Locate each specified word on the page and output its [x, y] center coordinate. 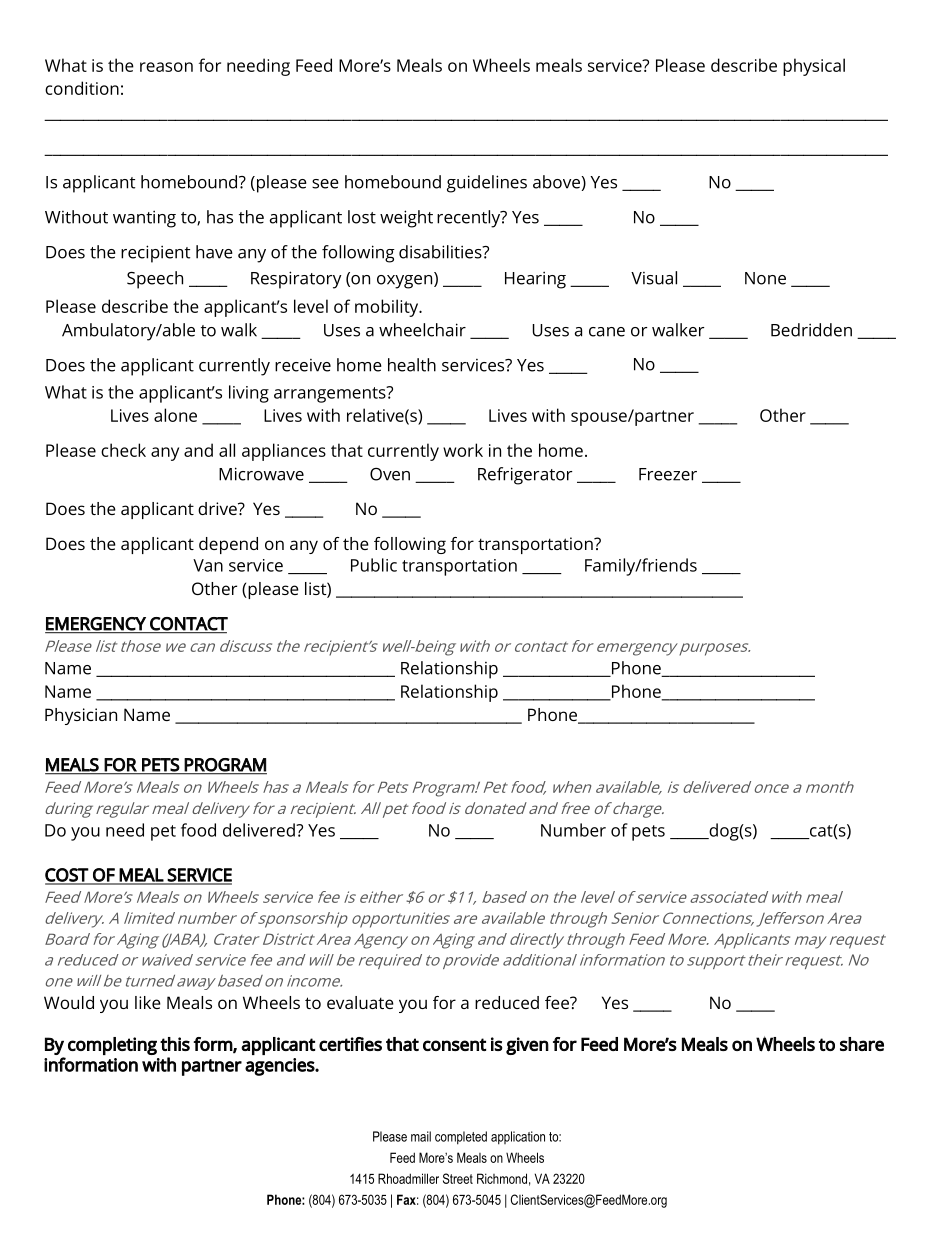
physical [814, 67]
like [148, 1002]
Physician [81, 716]
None [765, 278]
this [175, 1044]
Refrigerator [525, 476]
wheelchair [422, 330]
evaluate [360, 1002]
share [862, 1044]
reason [166, 67]
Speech [155, 280]
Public [374, 565]
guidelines [487, 184]
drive [218, 508]
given [527, 1046]
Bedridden [811, 330]
